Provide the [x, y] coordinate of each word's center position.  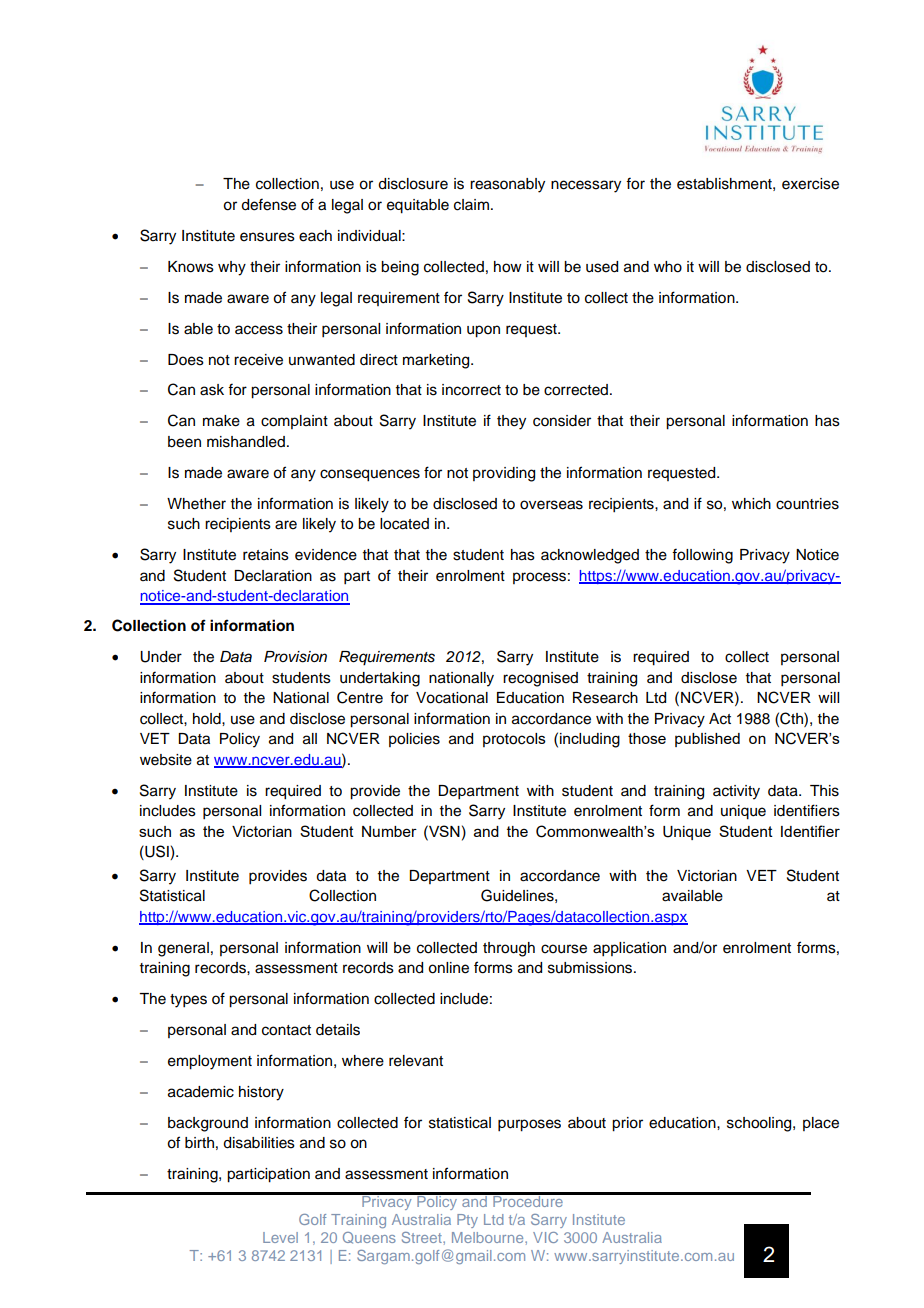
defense [268, 204]
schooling [760, 1124]
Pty [467, 1221]
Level [280, 1237]
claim [471, 205]
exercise [810, 184]
